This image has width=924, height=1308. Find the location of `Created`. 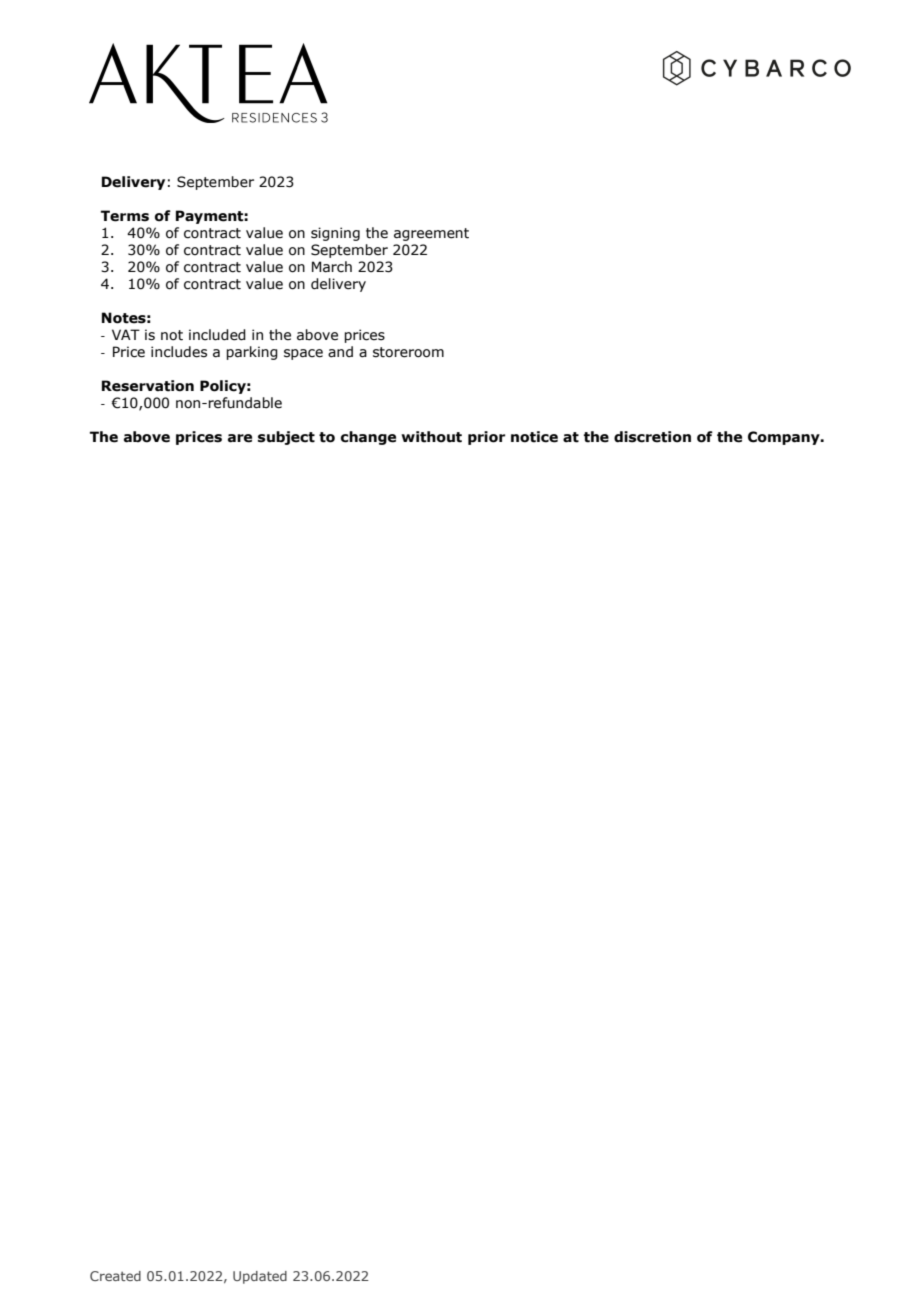

Created is located at coordinates (115, 1276).
